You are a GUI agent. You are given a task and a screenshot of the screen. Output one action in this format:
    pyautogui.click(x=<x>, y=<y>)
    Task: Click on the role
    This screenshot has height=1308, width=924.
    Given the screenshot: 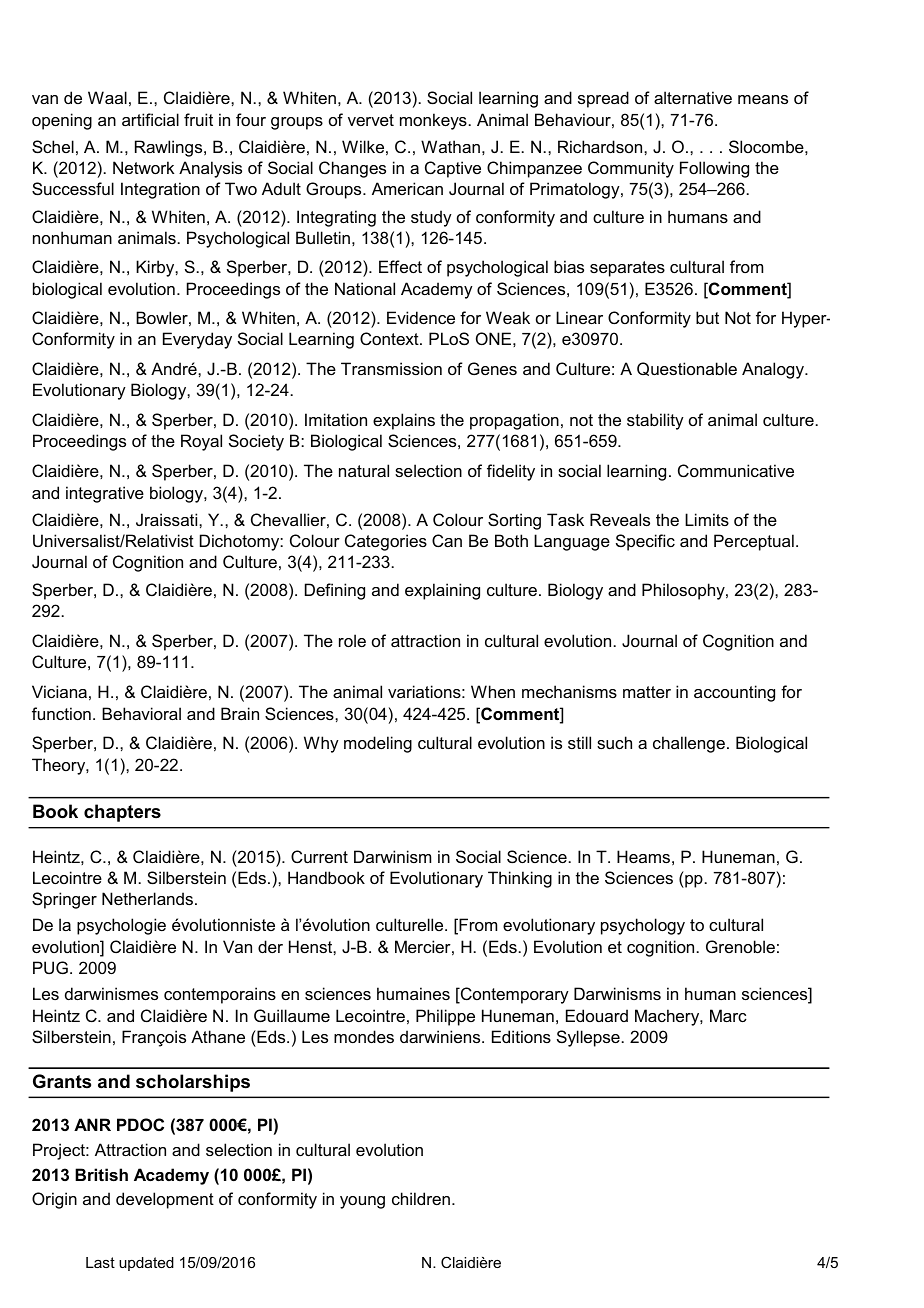 What is the action you would take?
    pyautogui.click(x=352, y=640)
